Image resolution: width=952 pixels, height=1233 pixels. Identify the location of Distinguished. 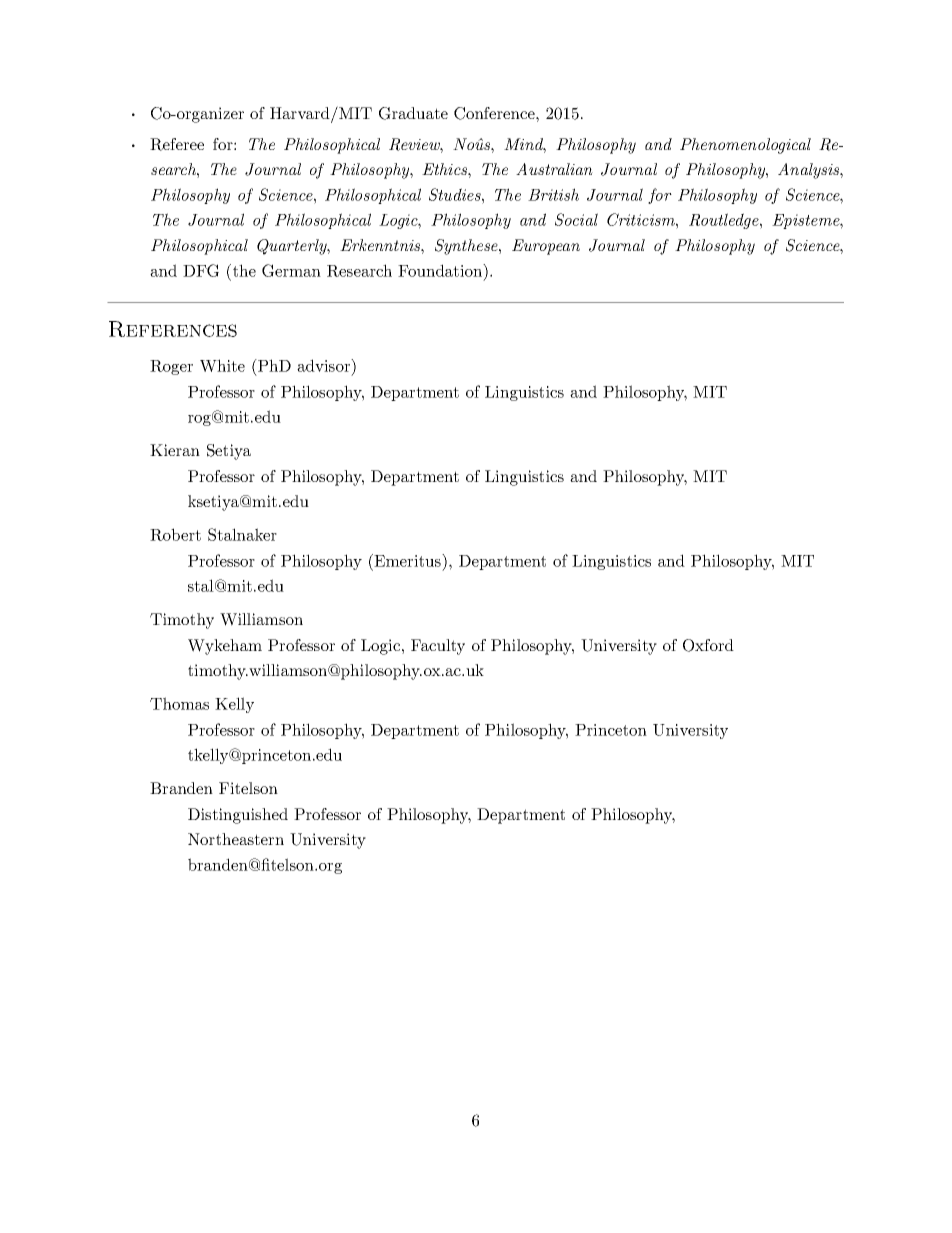
(238, 816).
